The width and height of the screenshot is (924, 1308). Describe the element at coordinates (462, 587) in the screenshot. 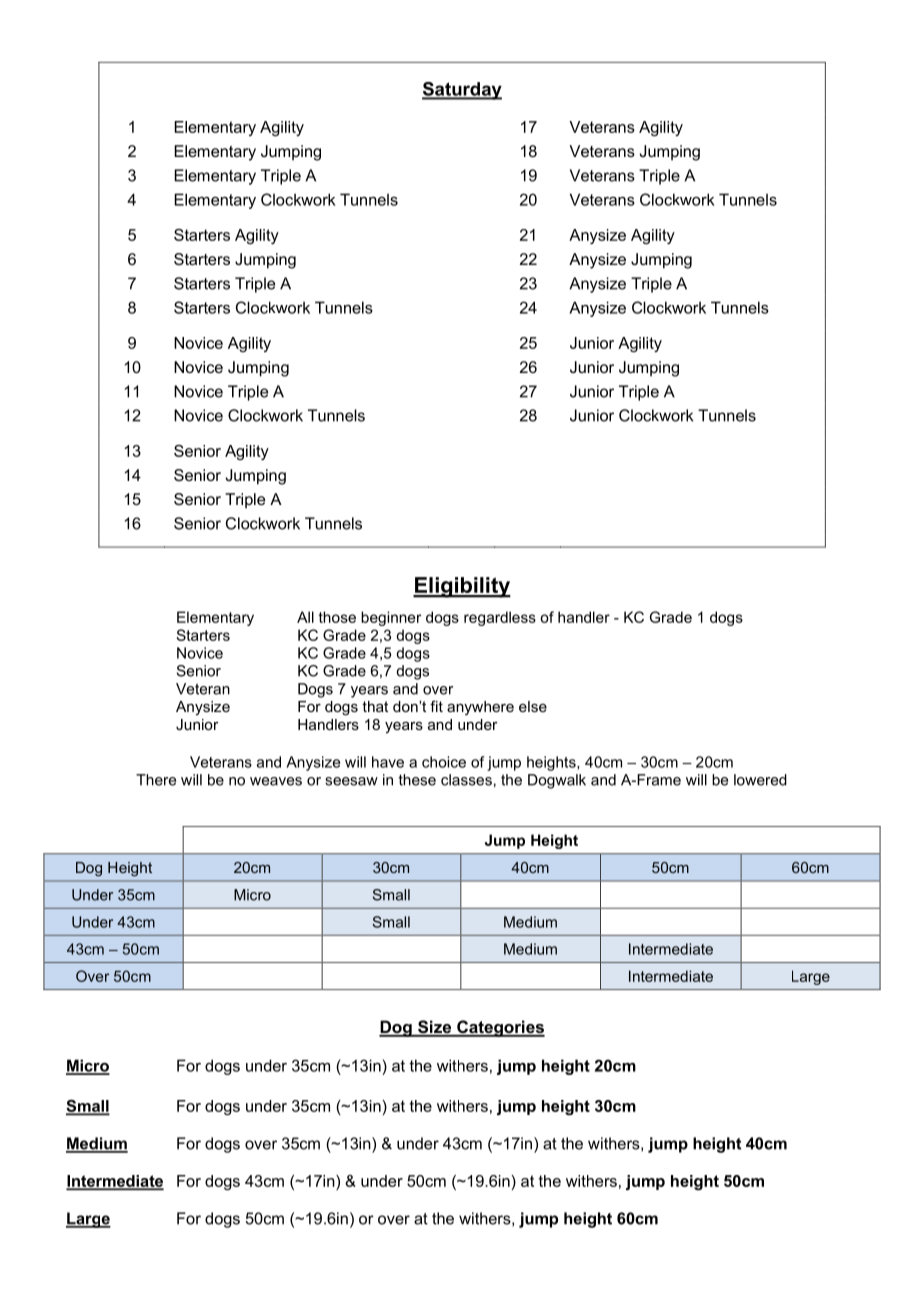

I see `Eligibility` at that location.
